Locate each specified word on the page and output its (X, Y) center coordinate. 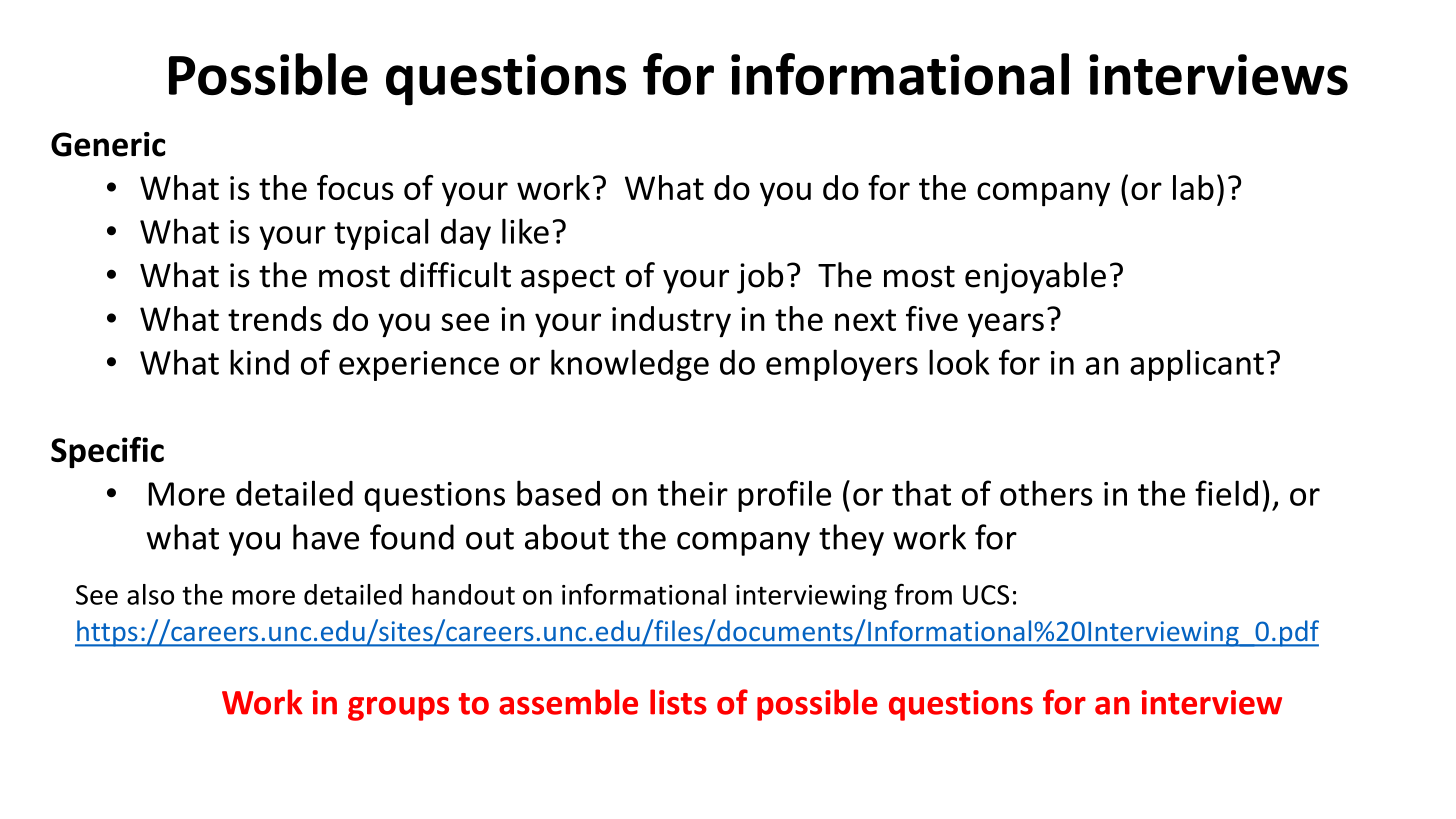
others (1046, 493)
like (525, 231)
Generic (108, 144)
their (693, 493)
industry (671, 322)
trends (275, 318)
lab (1193, 187)
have (326, 537)
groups (398, 709)
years (1006, 325)
